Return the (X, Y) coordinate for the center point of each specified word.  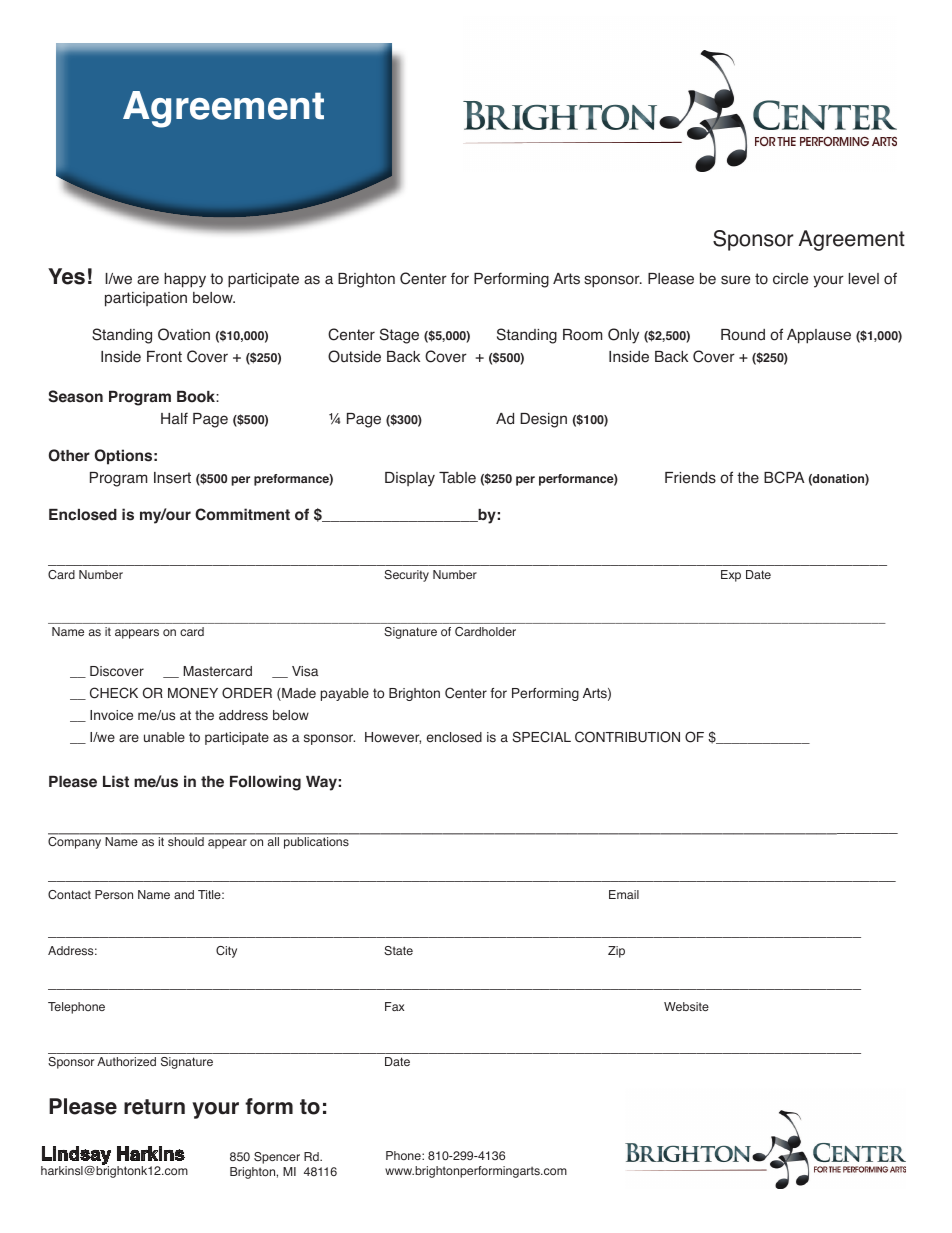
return (154, 1107)
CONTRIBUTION (627, 737)
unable (164, 737)
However (393, 738)
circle (790, 279)
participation (146, 299)
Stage (399, 336)
